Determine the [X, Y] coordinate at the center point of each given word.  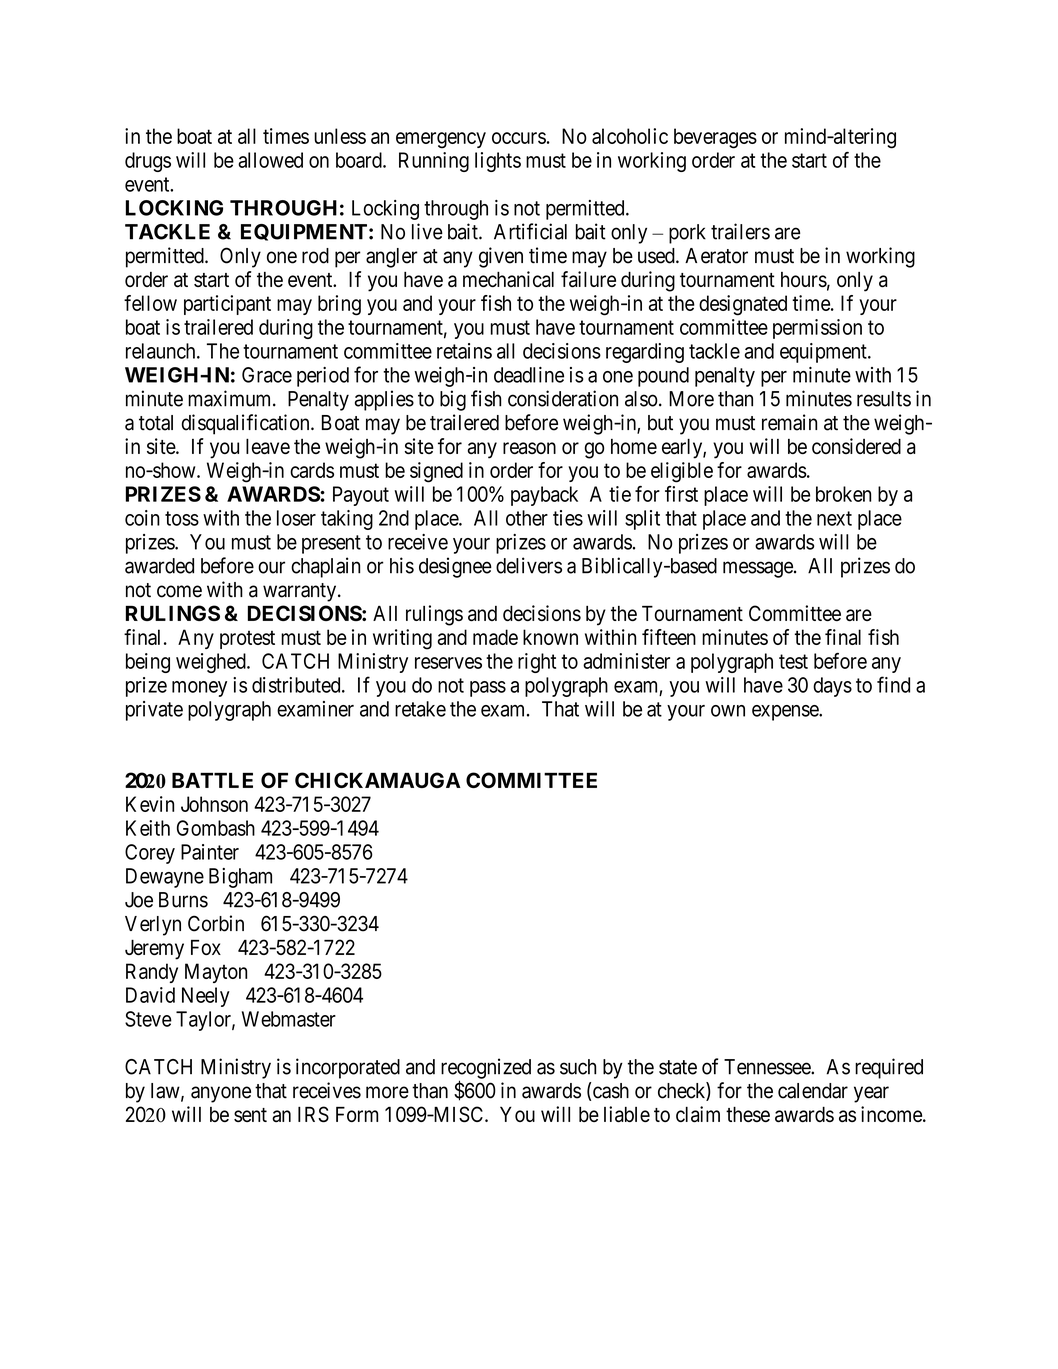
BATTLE [212, 780]
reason [529, 448]
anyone [221, 1094]
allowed [270, 160]
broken [843, 494]
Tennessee [768, 1067]
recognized [486, 1069]
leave [268, 446]
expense [786, 713]
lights [498, 162]
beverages [715, 138]
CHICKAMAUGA [378, 780]
